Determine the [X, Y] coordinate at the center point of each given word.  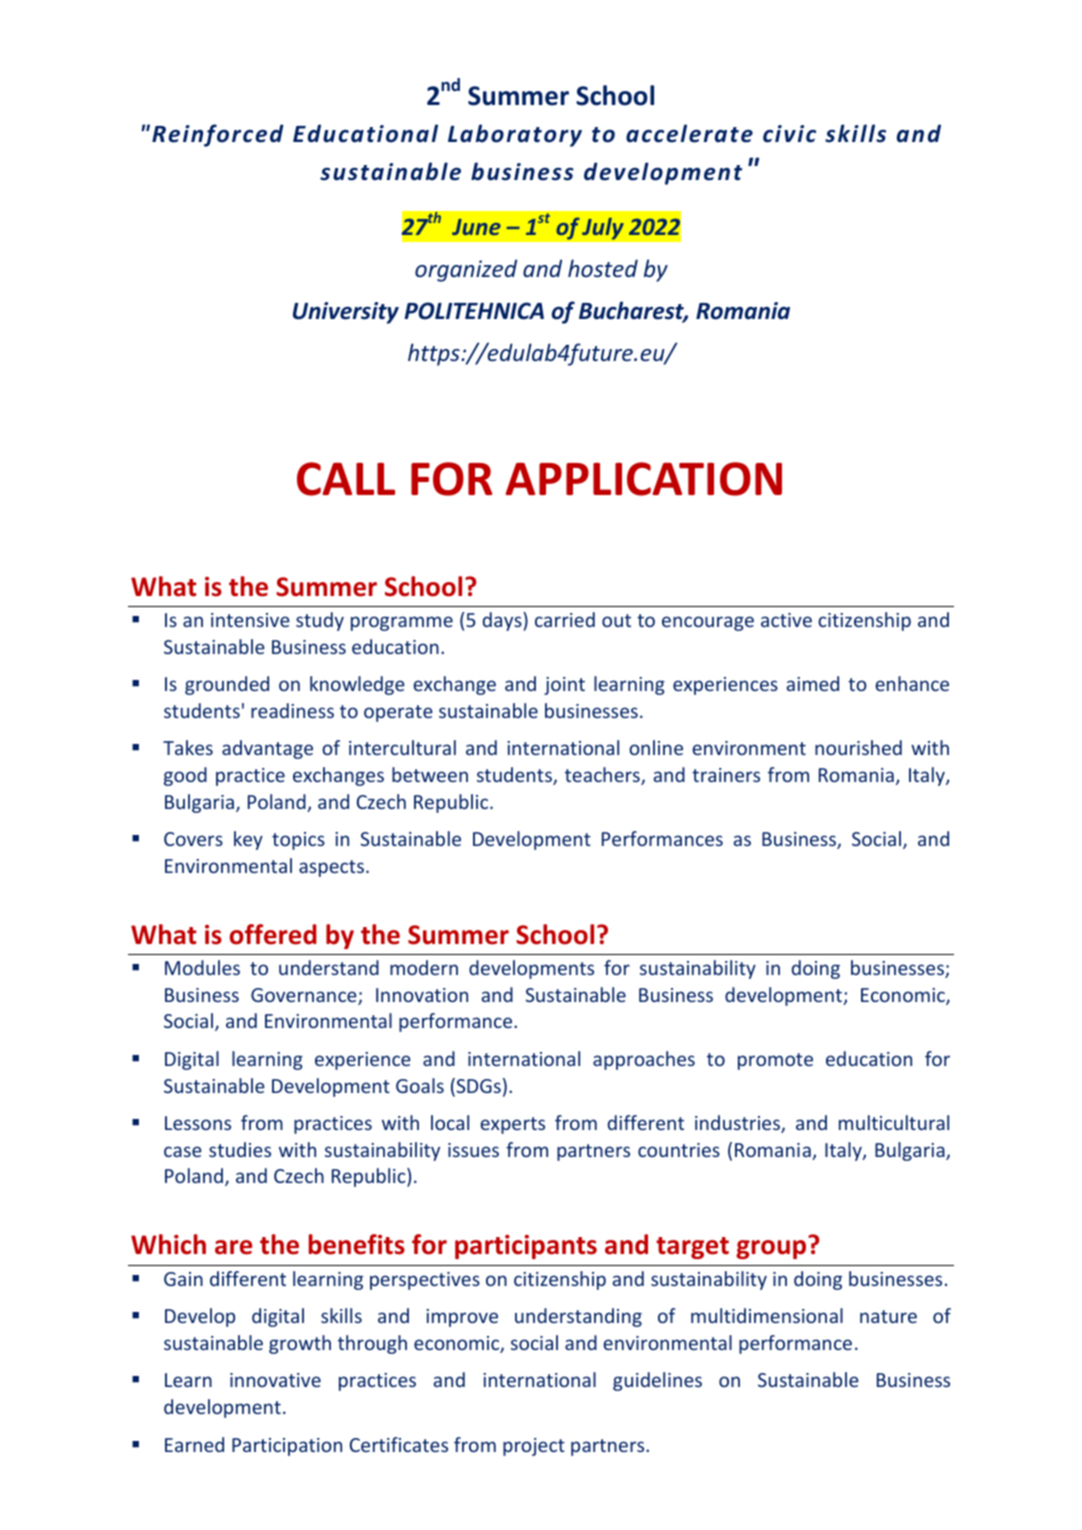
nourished [858, 747]
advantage [267, 749]
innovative [275, 1380]
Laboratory [515, 135]
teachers [603, 776]
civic [789, 134]
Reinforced [218, 135]
